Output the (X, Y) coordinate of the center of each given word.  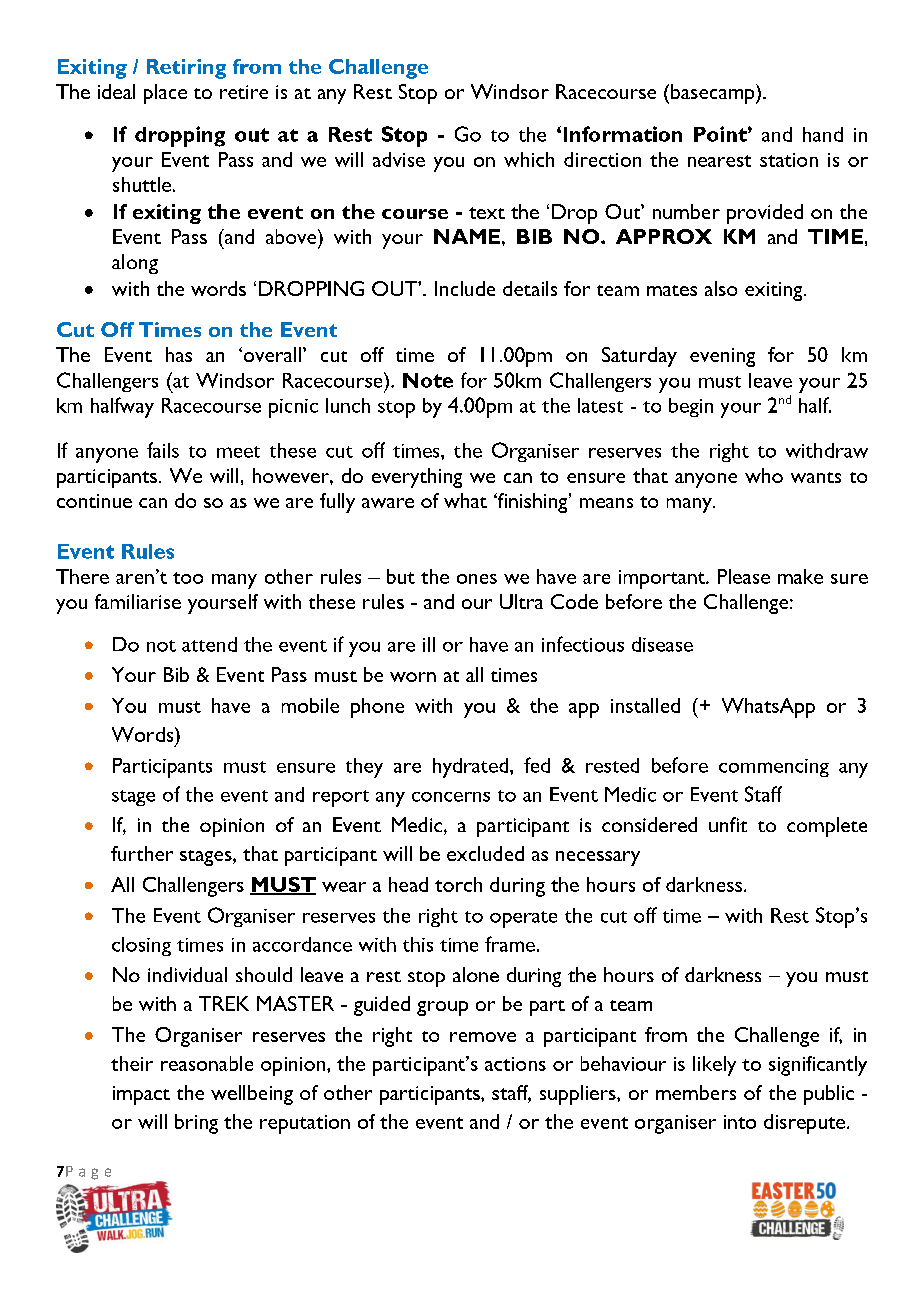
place (165, 94)
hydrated (472, 768)
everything (417, 478)
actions (515, 1064)
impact (141, 1095)
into (740, 1122)
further (142, 853)
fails (163, 450)
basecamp (714, 94)
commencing (774, 768)
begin (691, 407)
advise (399, 159)
